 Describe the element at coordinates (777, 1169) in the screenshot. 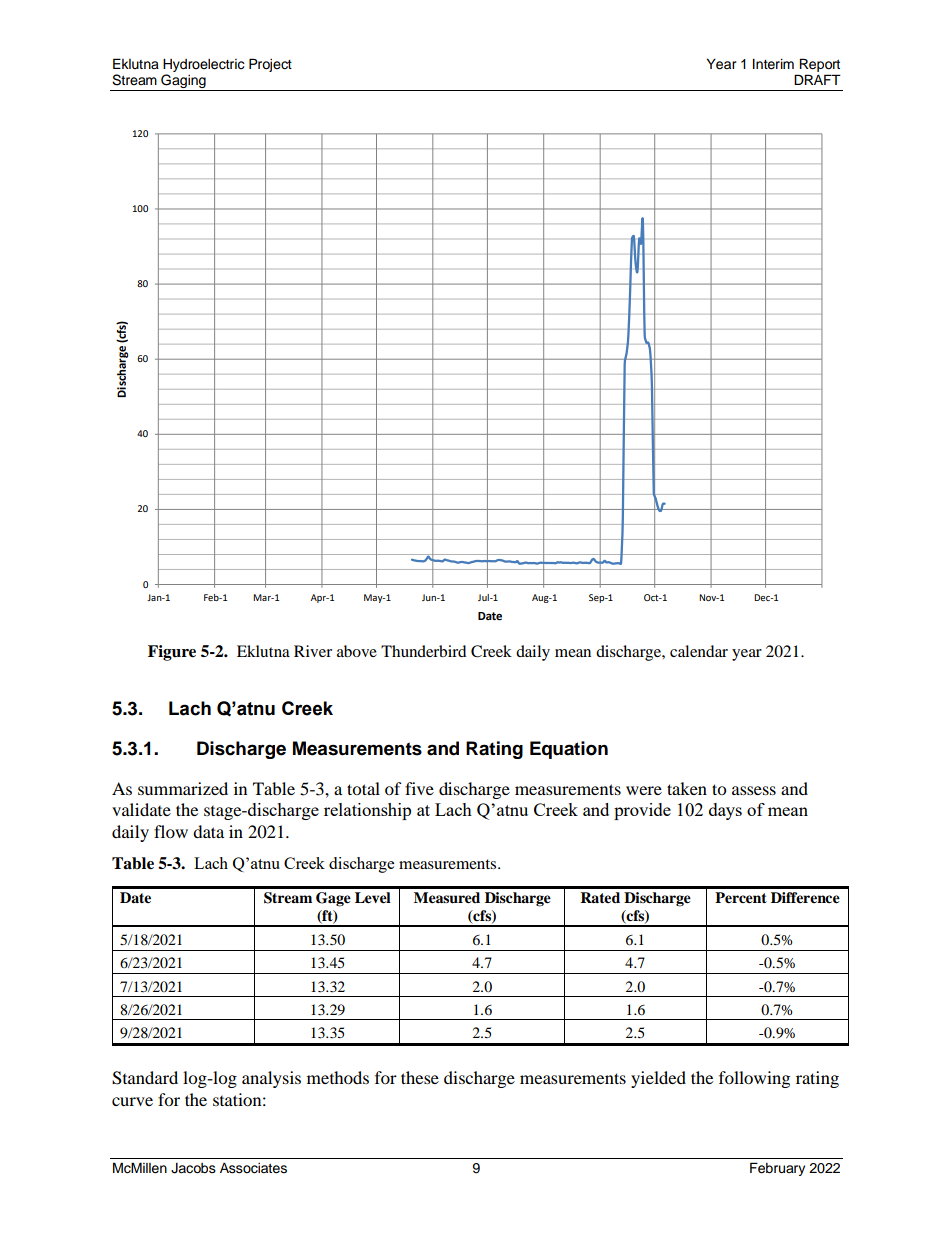

I see `February` at that location.
